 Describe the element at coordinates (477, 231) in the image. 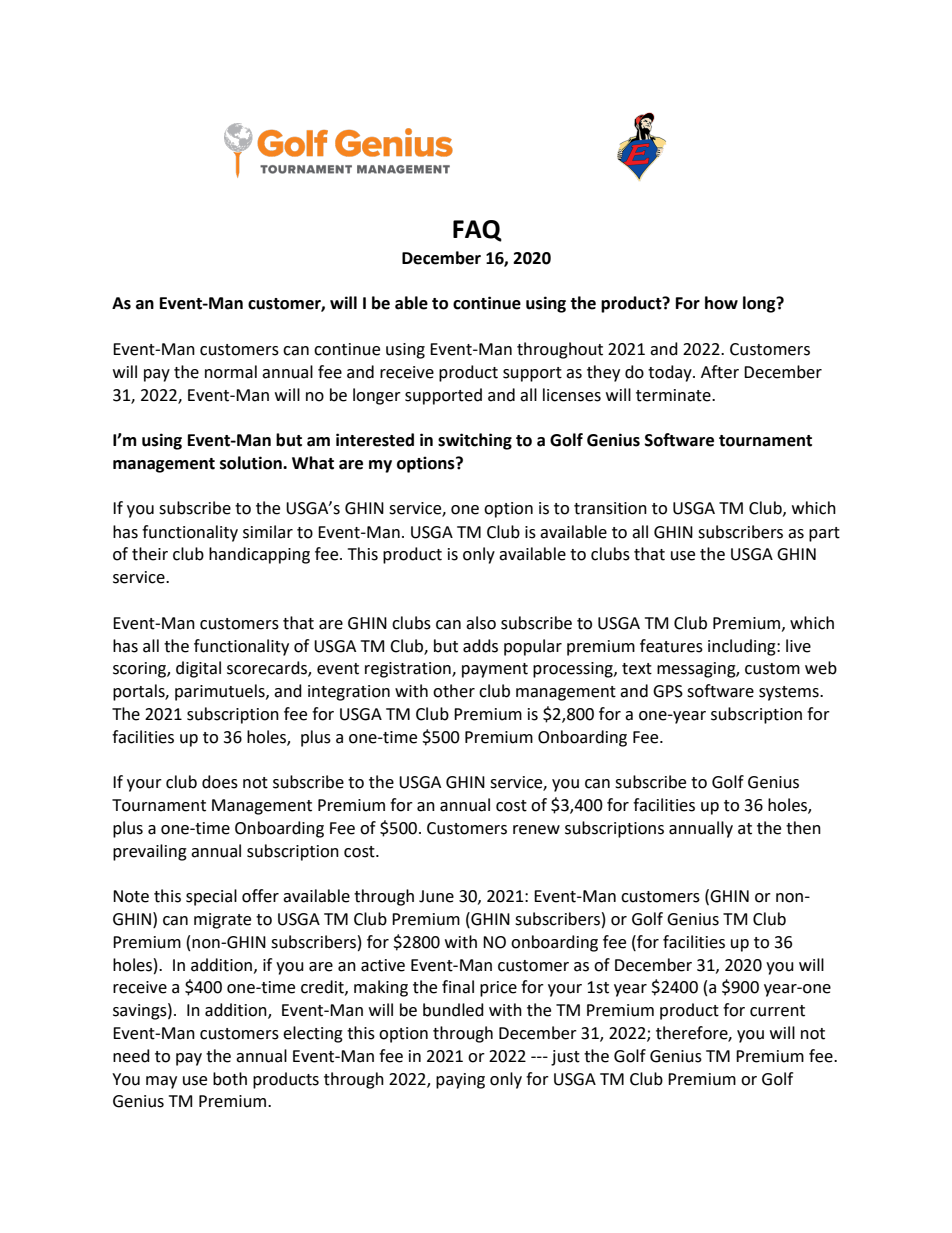

I see `FAQ` at that location.
